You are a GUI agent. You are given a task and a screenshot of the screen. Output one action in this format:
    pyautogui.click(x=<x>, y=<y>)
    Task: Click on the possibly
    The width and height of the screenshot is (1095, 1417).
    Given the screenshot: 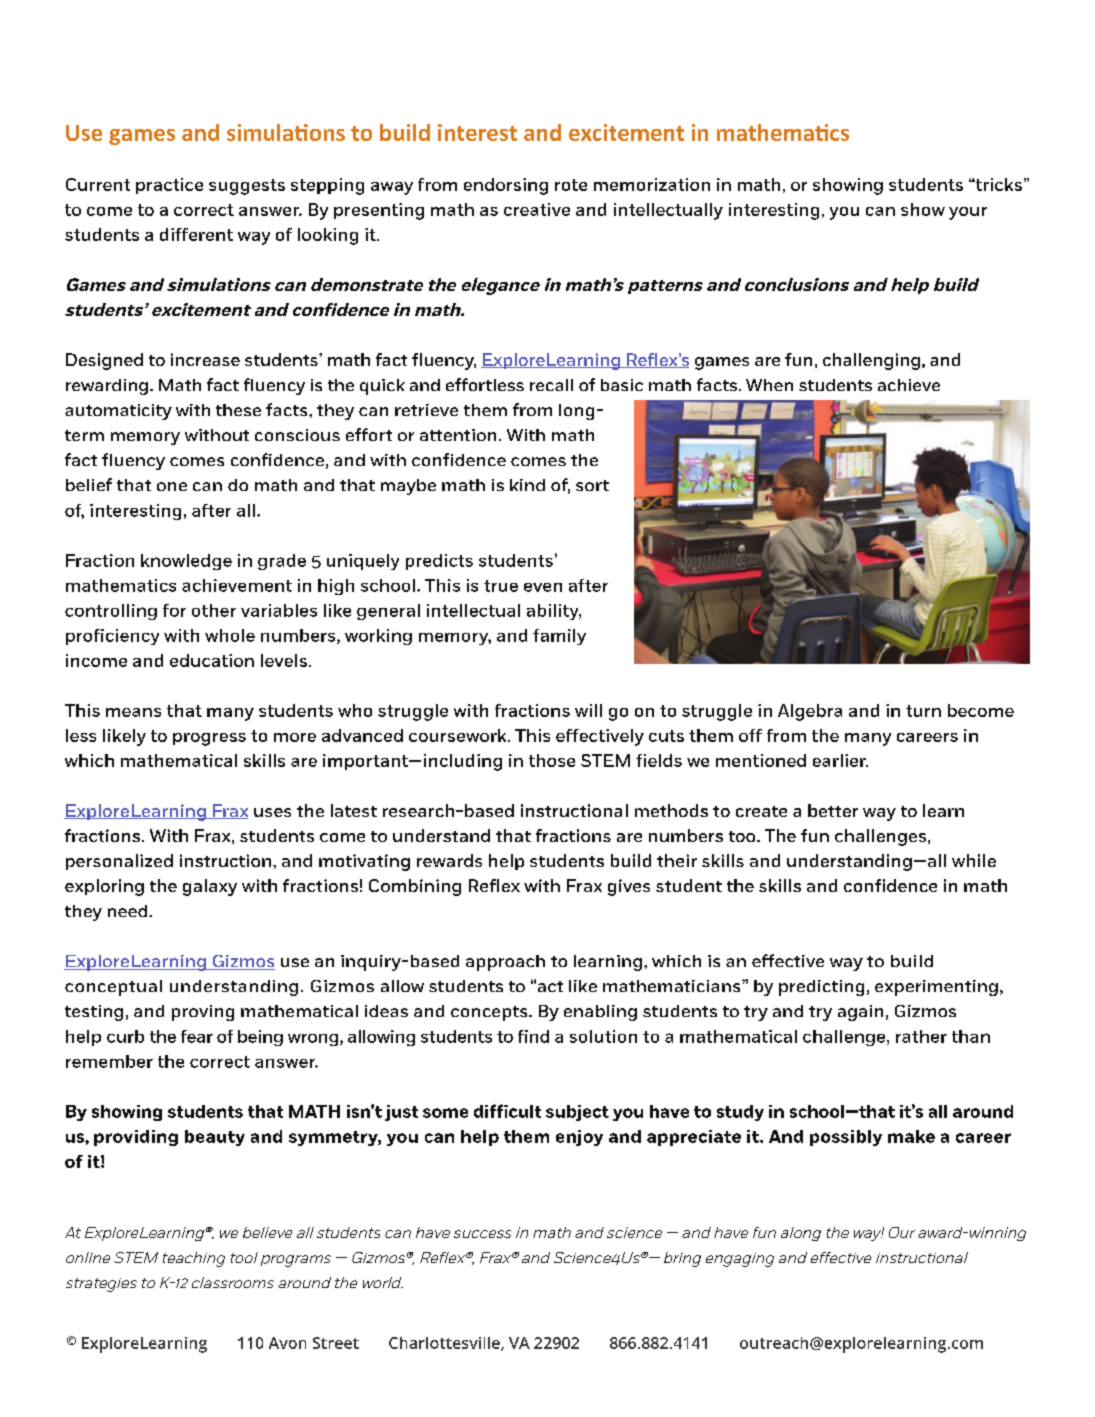 What is the action you would take?
    pyautogui.click(x=846, y=1138)
